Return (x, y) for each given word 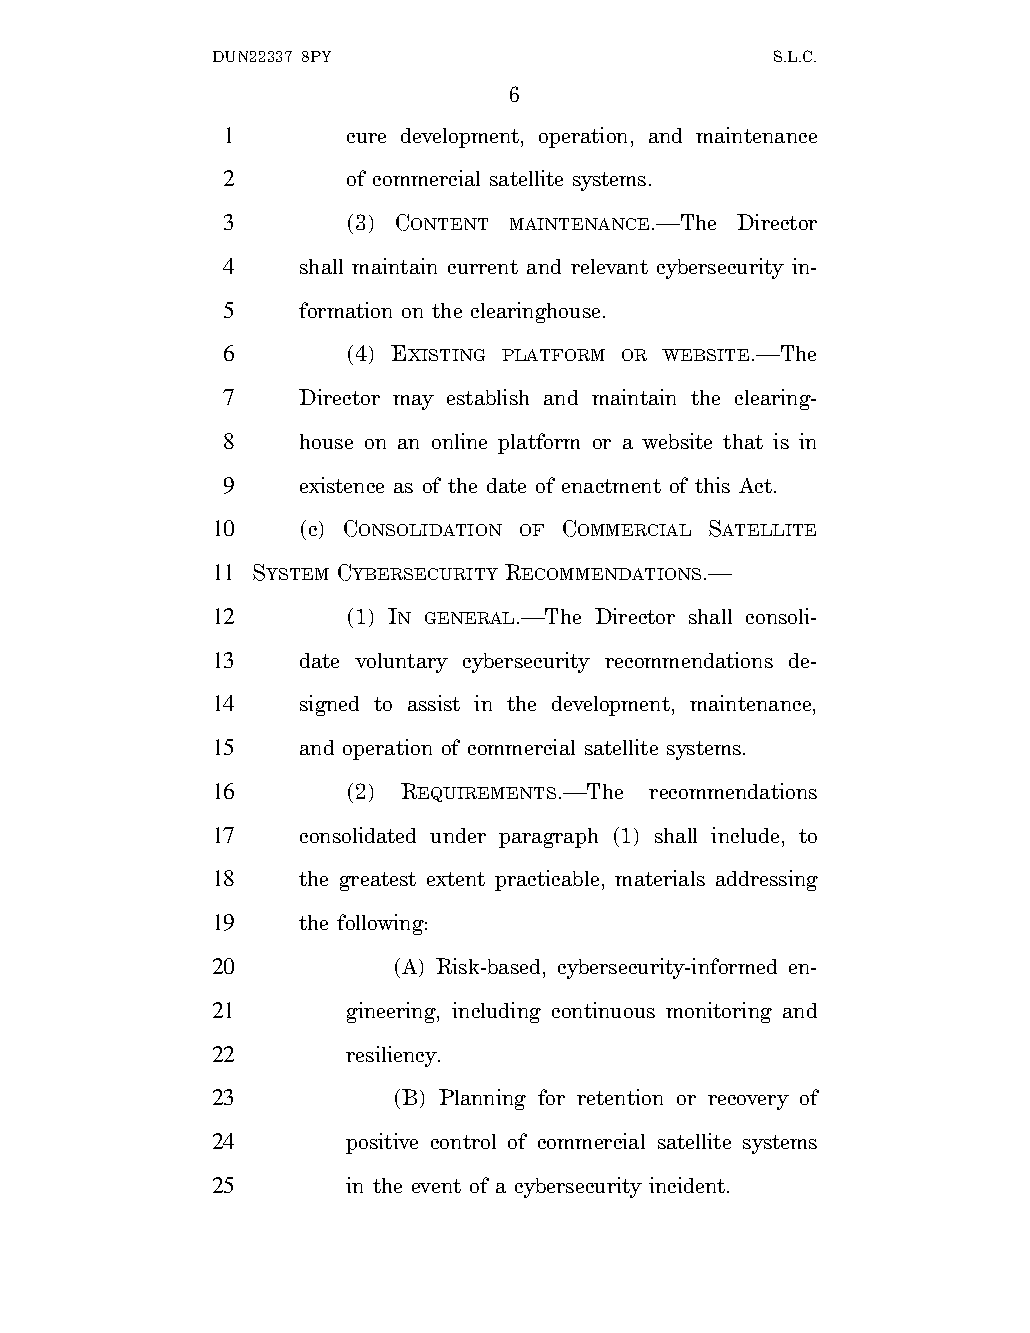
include (745, 835)
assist (434, 703)
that (743, 441)
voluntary (401, 663)
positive (382, 1143)
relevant (609, 266)
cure (366, 138)
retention (620, 1097)
